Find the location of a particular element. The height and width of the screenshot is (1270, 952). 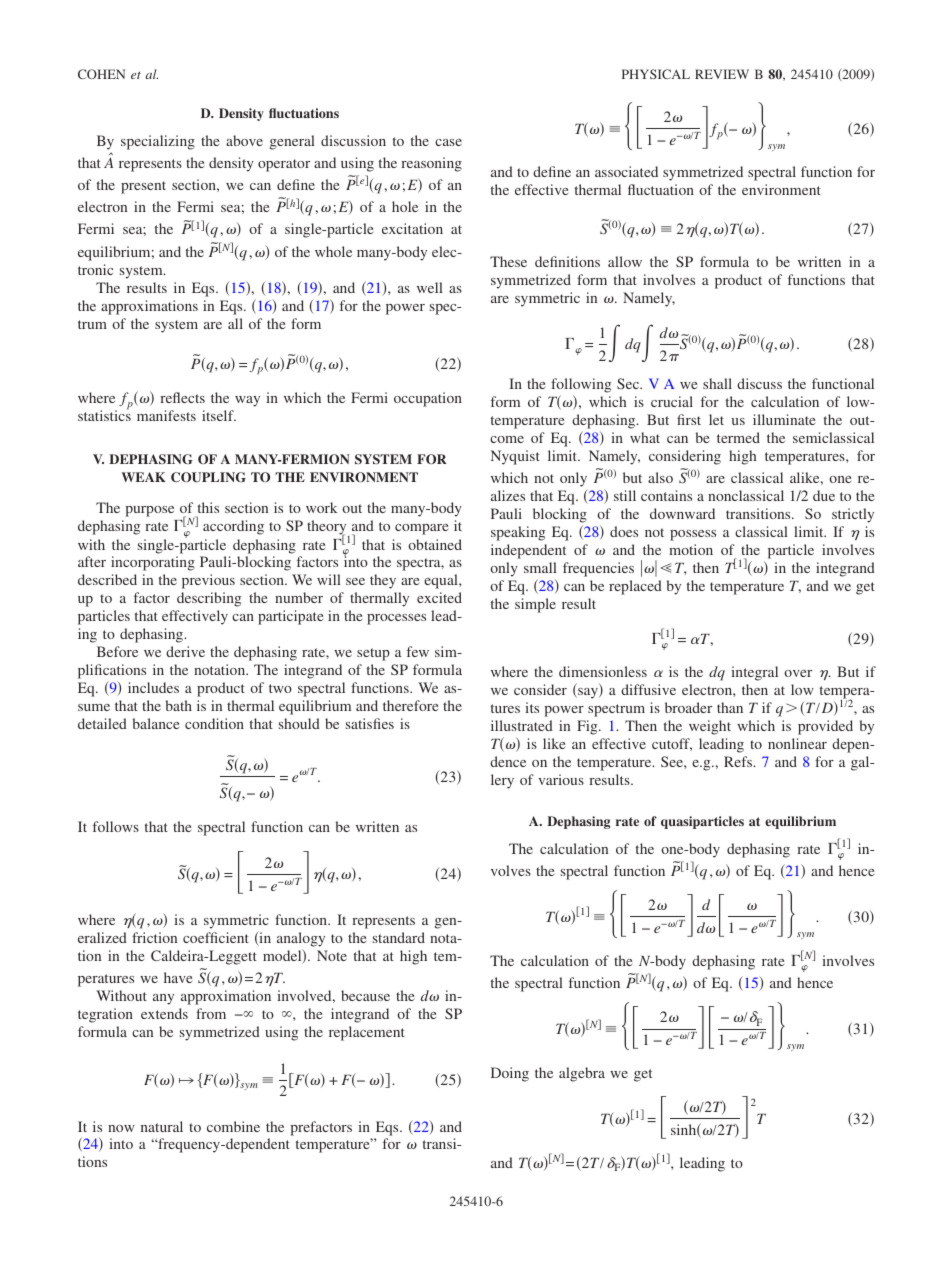

above is located at coordinates (244, 140).
